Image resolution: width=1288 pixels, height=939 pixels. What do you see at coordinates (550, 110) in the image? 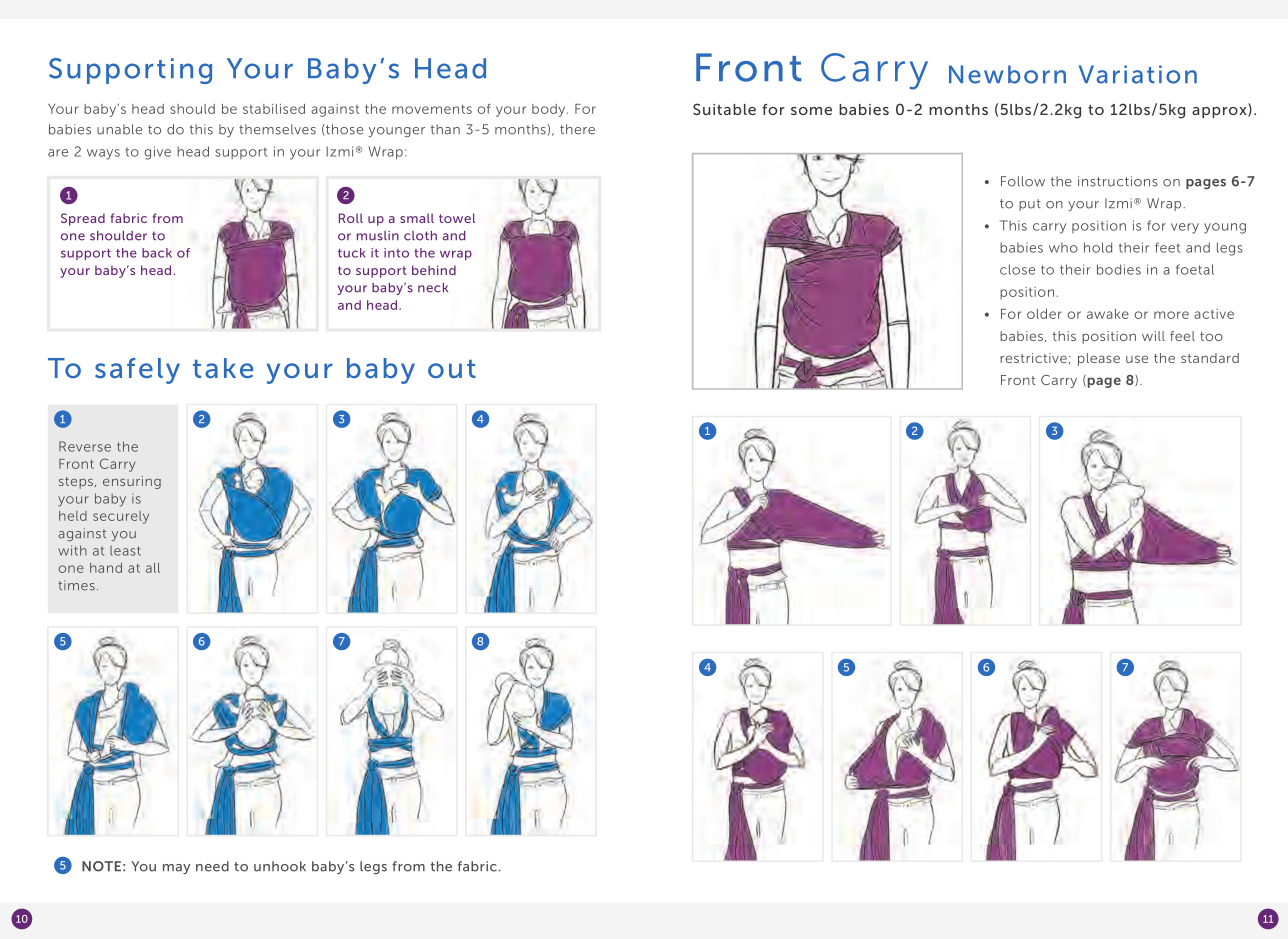
I see `body` at bounding box center [550, 110].
